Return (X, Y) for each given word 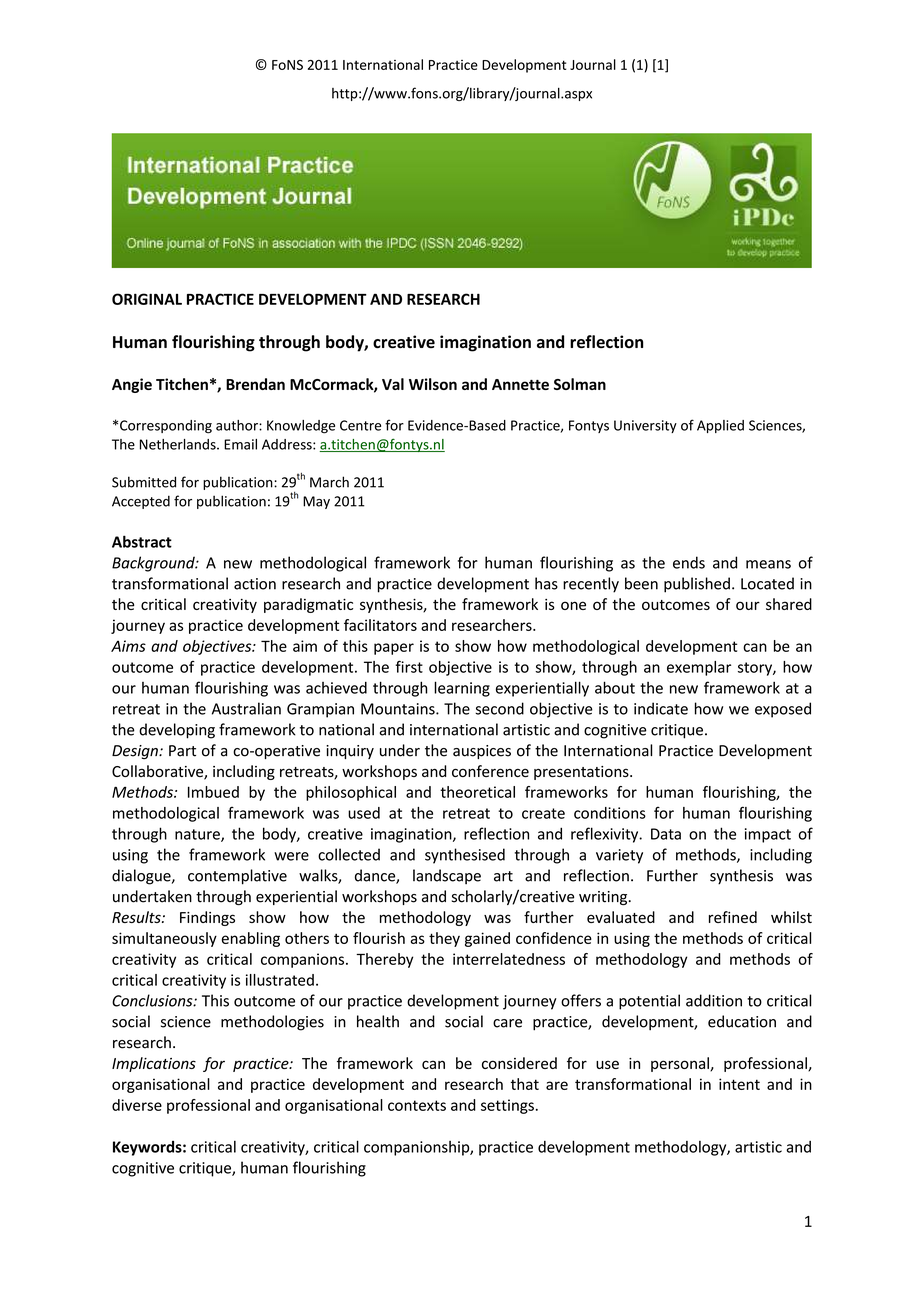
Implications (154, 1064)
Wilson (433, 384)
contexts (417, 1105)
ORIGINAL (147, 299)
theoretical (477, 792)
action (255, 584)
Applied (720, 426)
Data (666, 834)
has (546, 583)
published (697, 585)
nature (198, 835)
